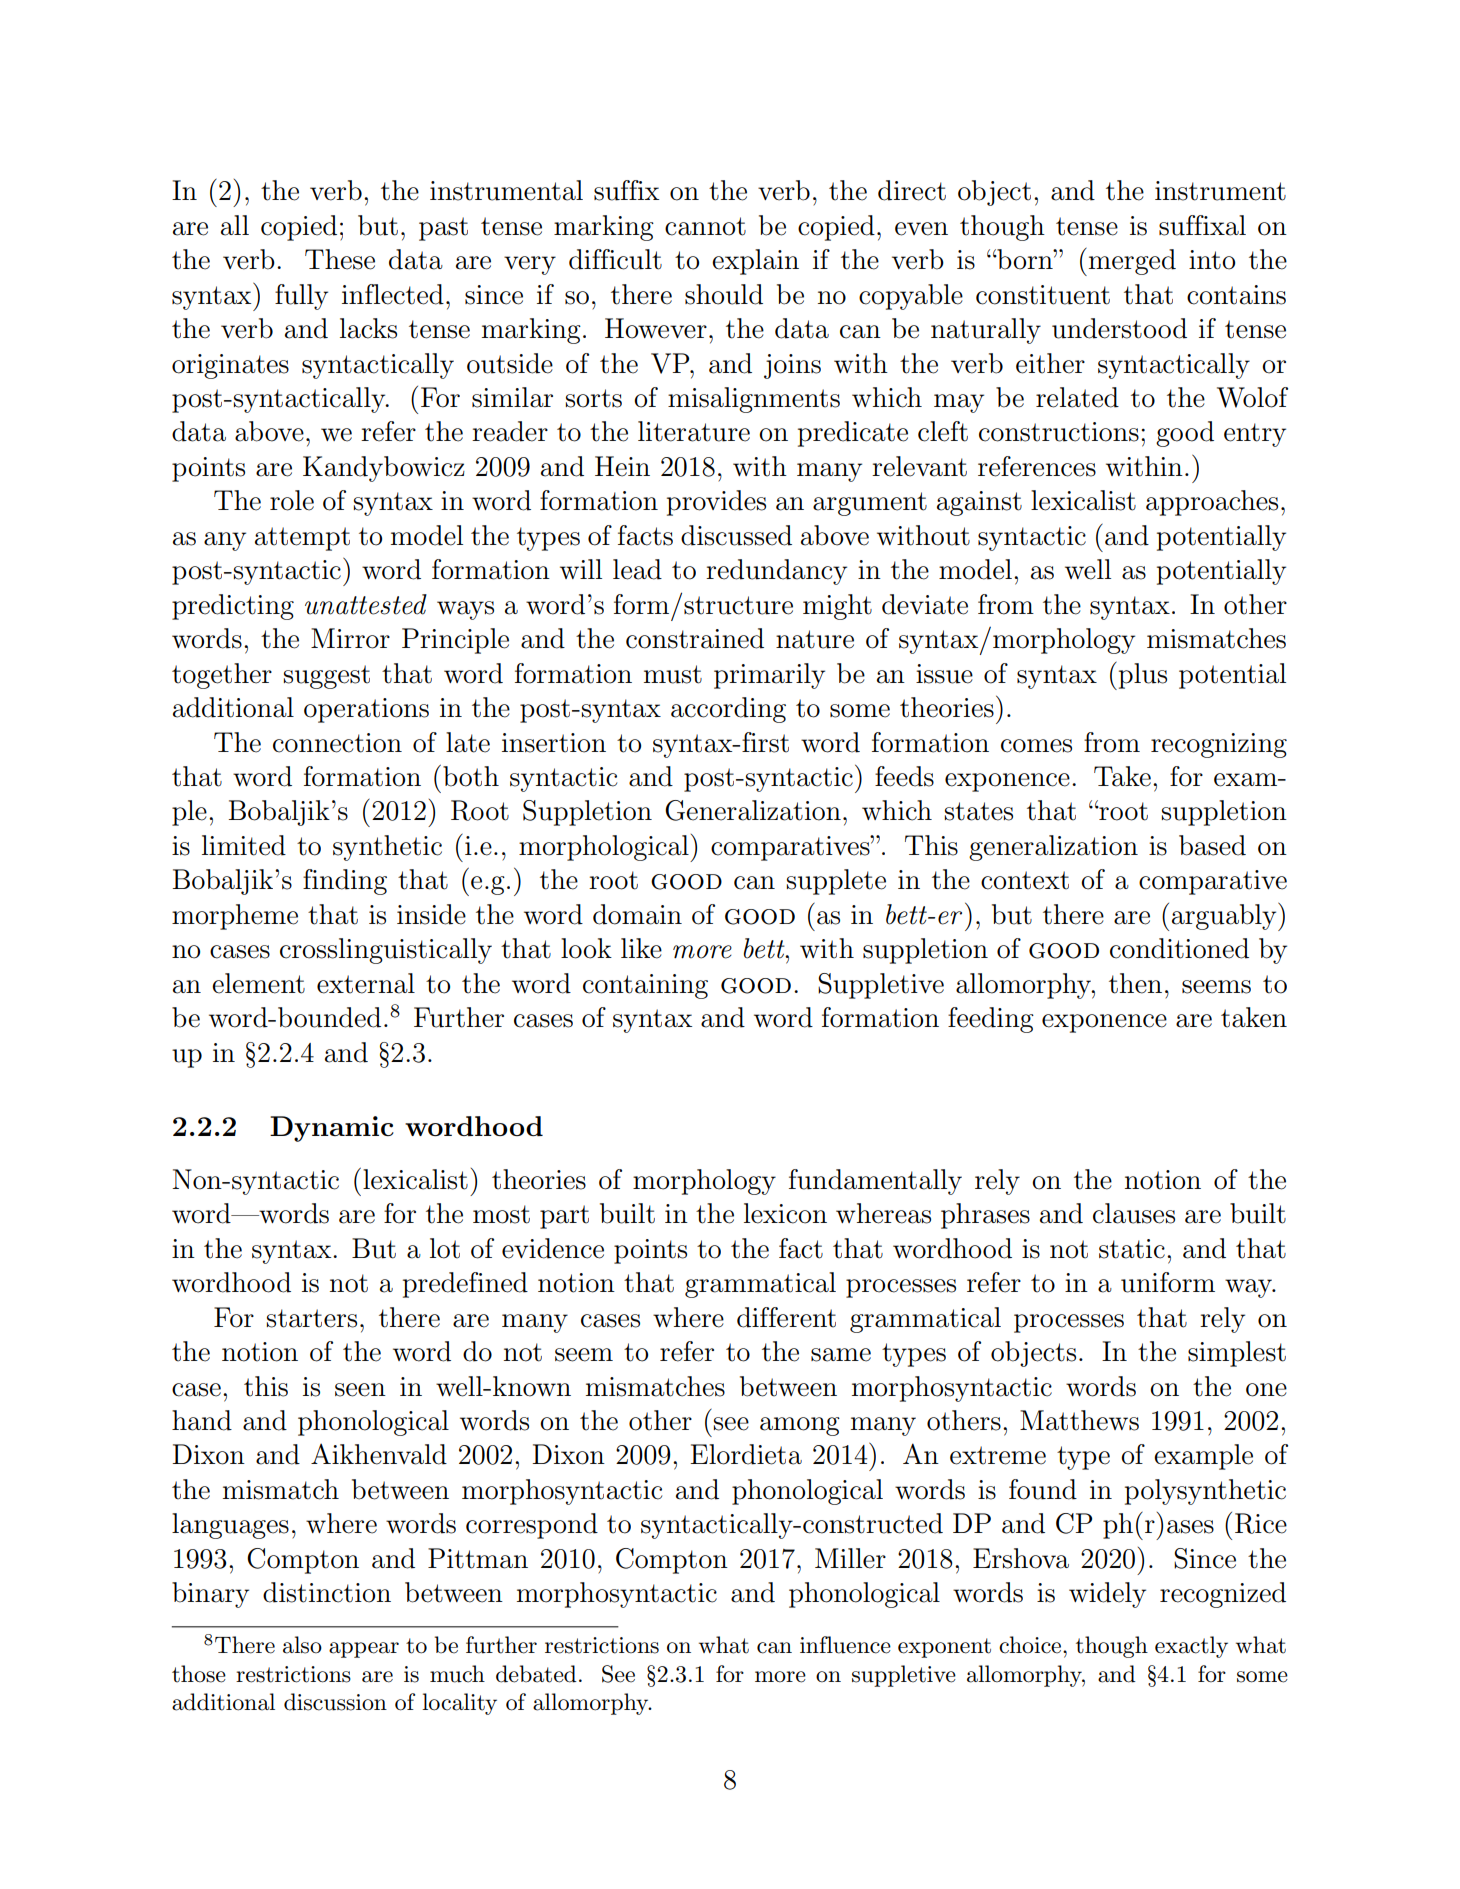  Describe the element at coordinates (641, 948) in the page. I see `like` at that location.
